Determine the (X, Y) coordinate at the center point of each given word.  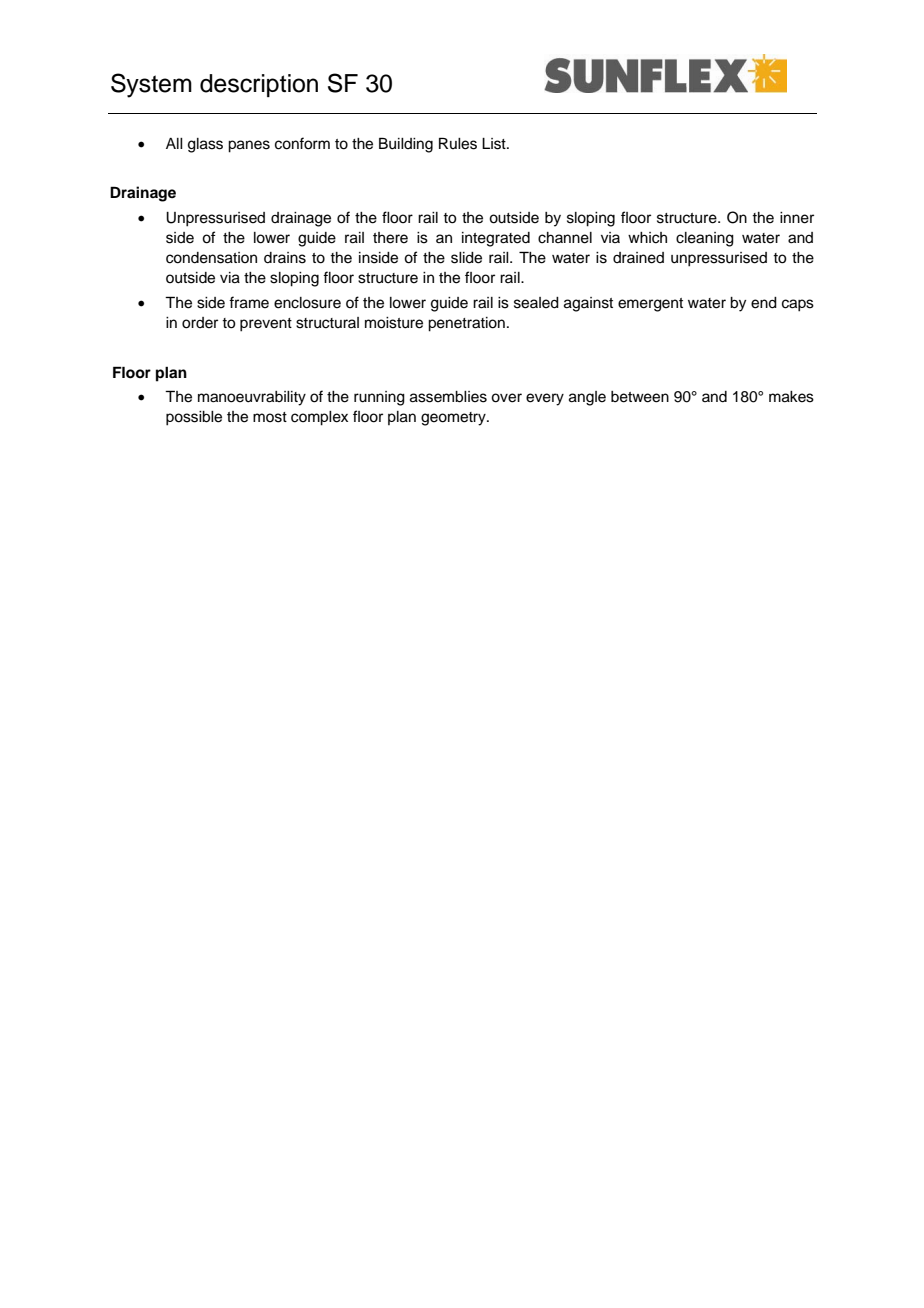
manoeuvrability (252, 398)
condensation (211, 258)
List (495, 144)
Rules (458, 143)
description (259, 85)
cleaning (705, 239)
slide (466, 258)
